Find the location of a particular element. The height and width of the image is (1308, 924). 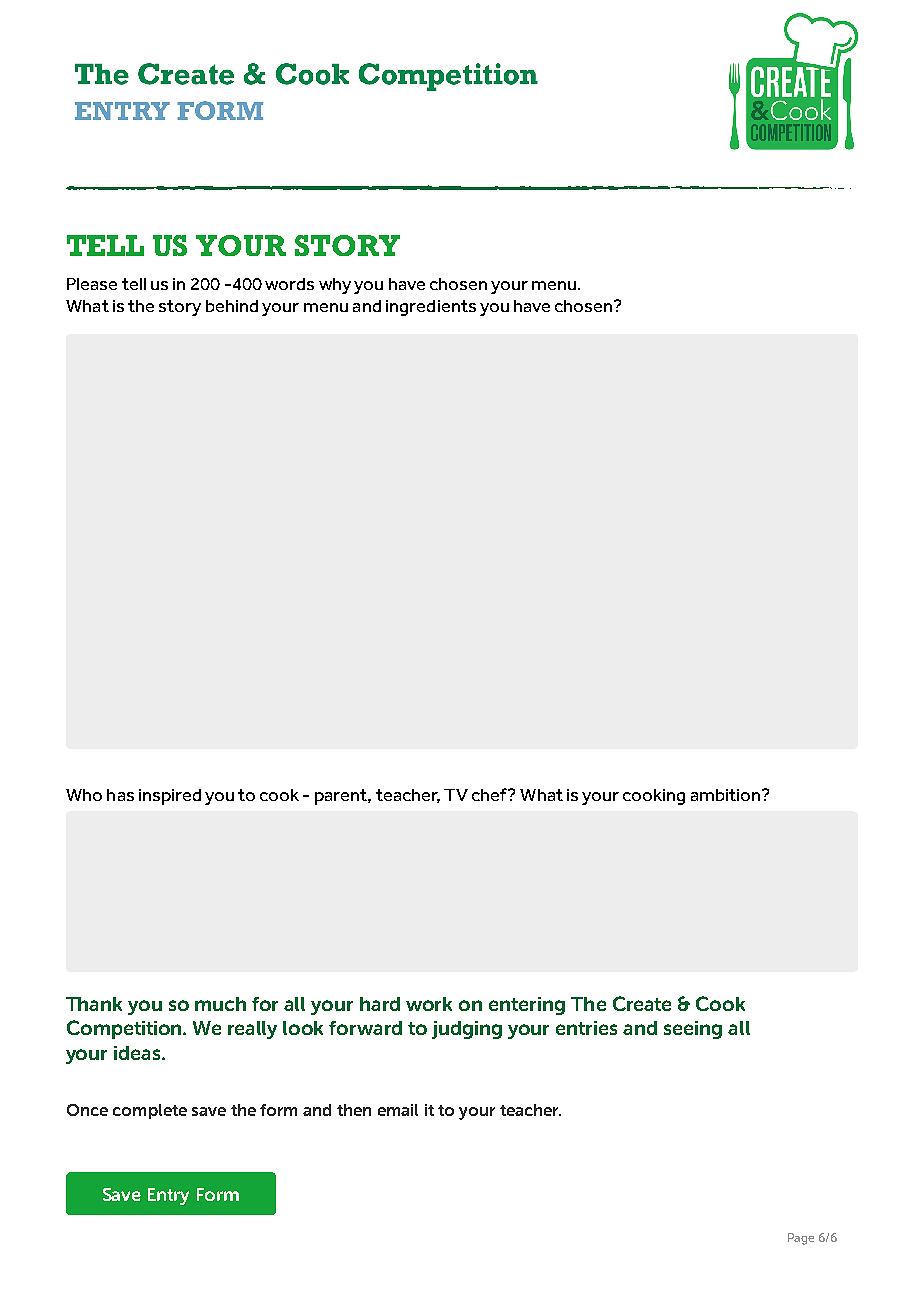

has is located at coordinates (120, 795).
